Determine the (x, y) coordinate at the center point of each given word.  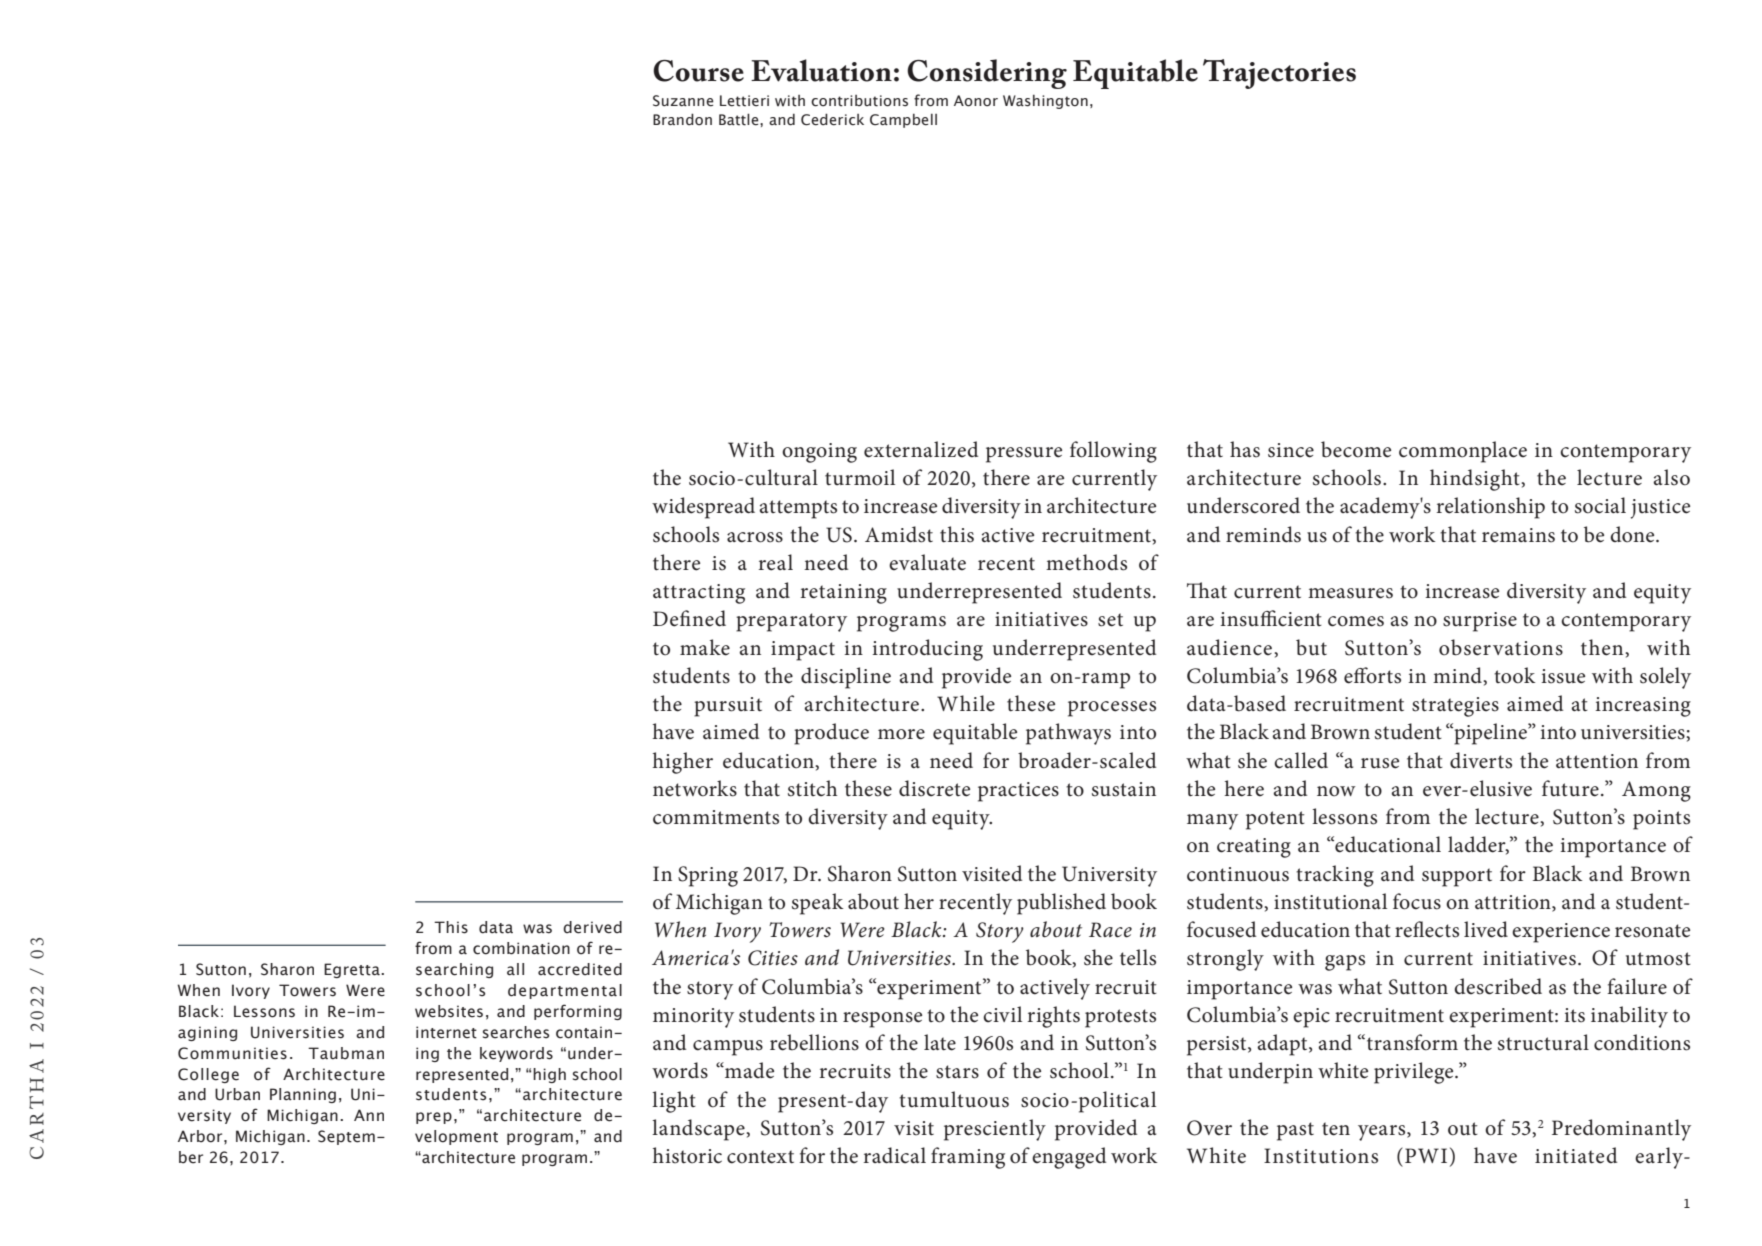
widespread (703, 508)
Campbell (903, 121)
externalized (921, 449)
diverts (1481, 760)
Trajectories (1279, 74)
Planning (303, 1095)
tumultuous (954, 1099)
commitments (716, 817)
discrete (934, 788)
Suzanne (683, 101)
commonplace (1463, 452)
